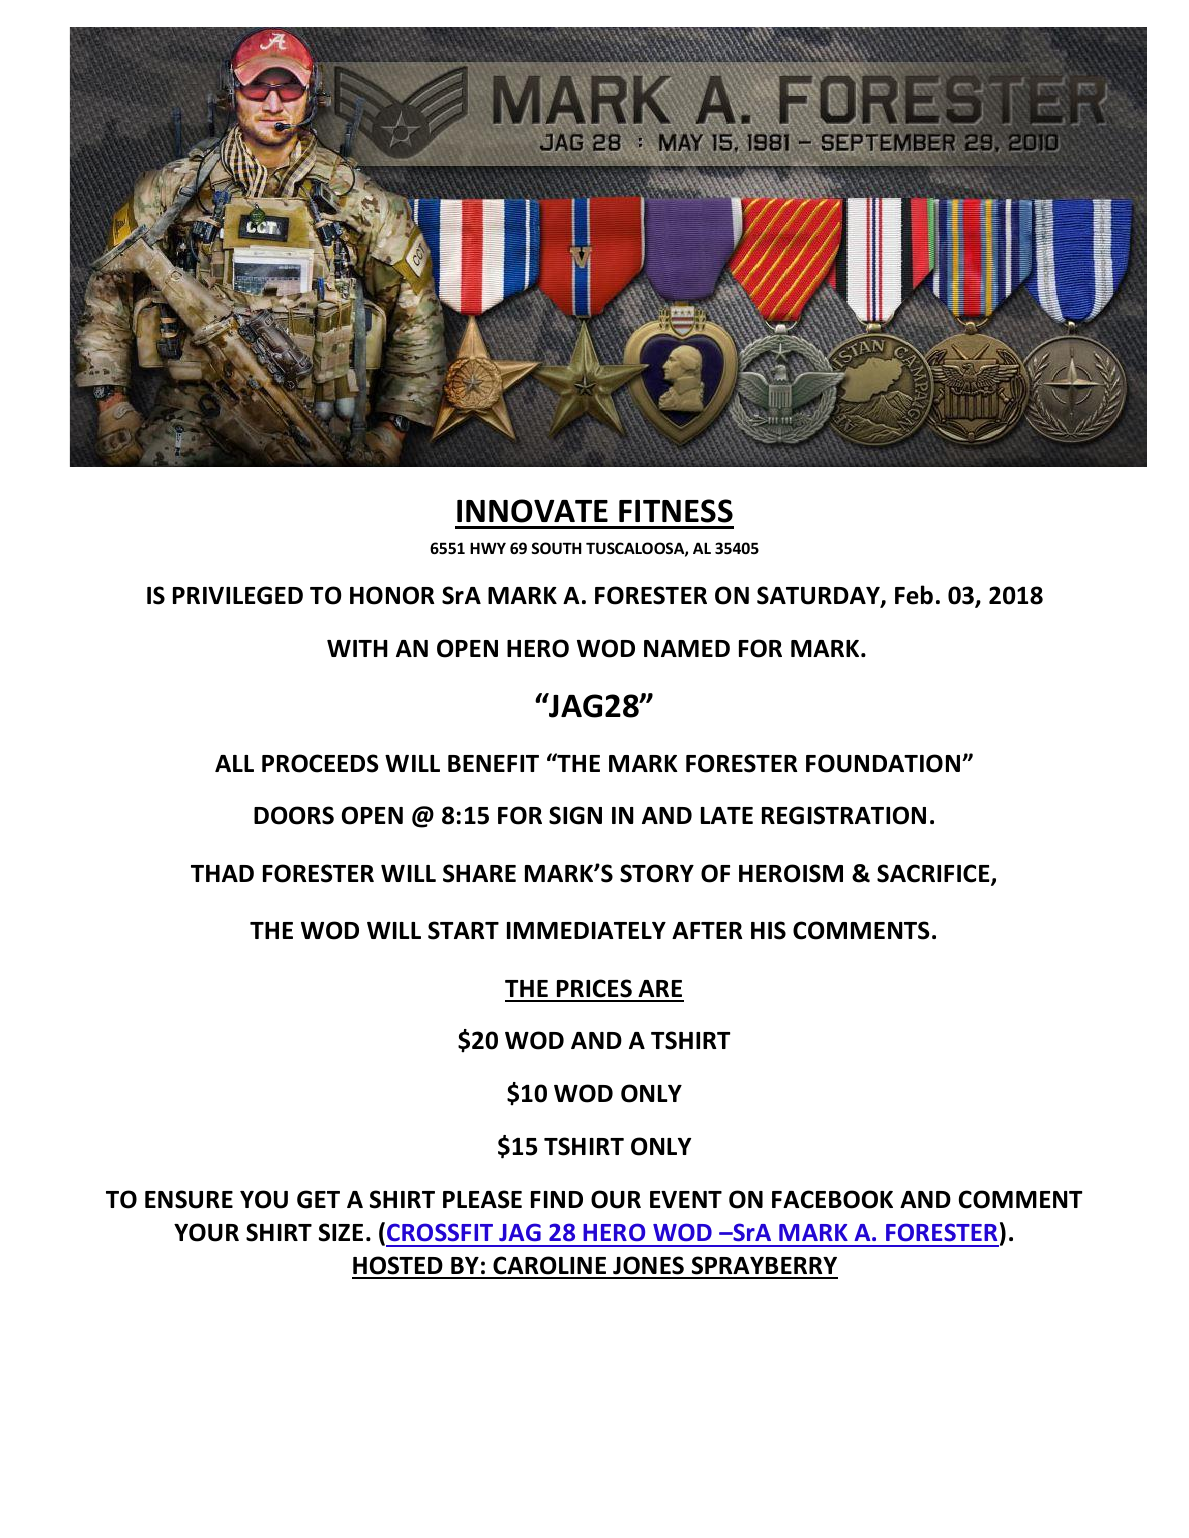 The height and width of the page is (1538, 1189). I want to click on SOUTH, so click(556, 548).
